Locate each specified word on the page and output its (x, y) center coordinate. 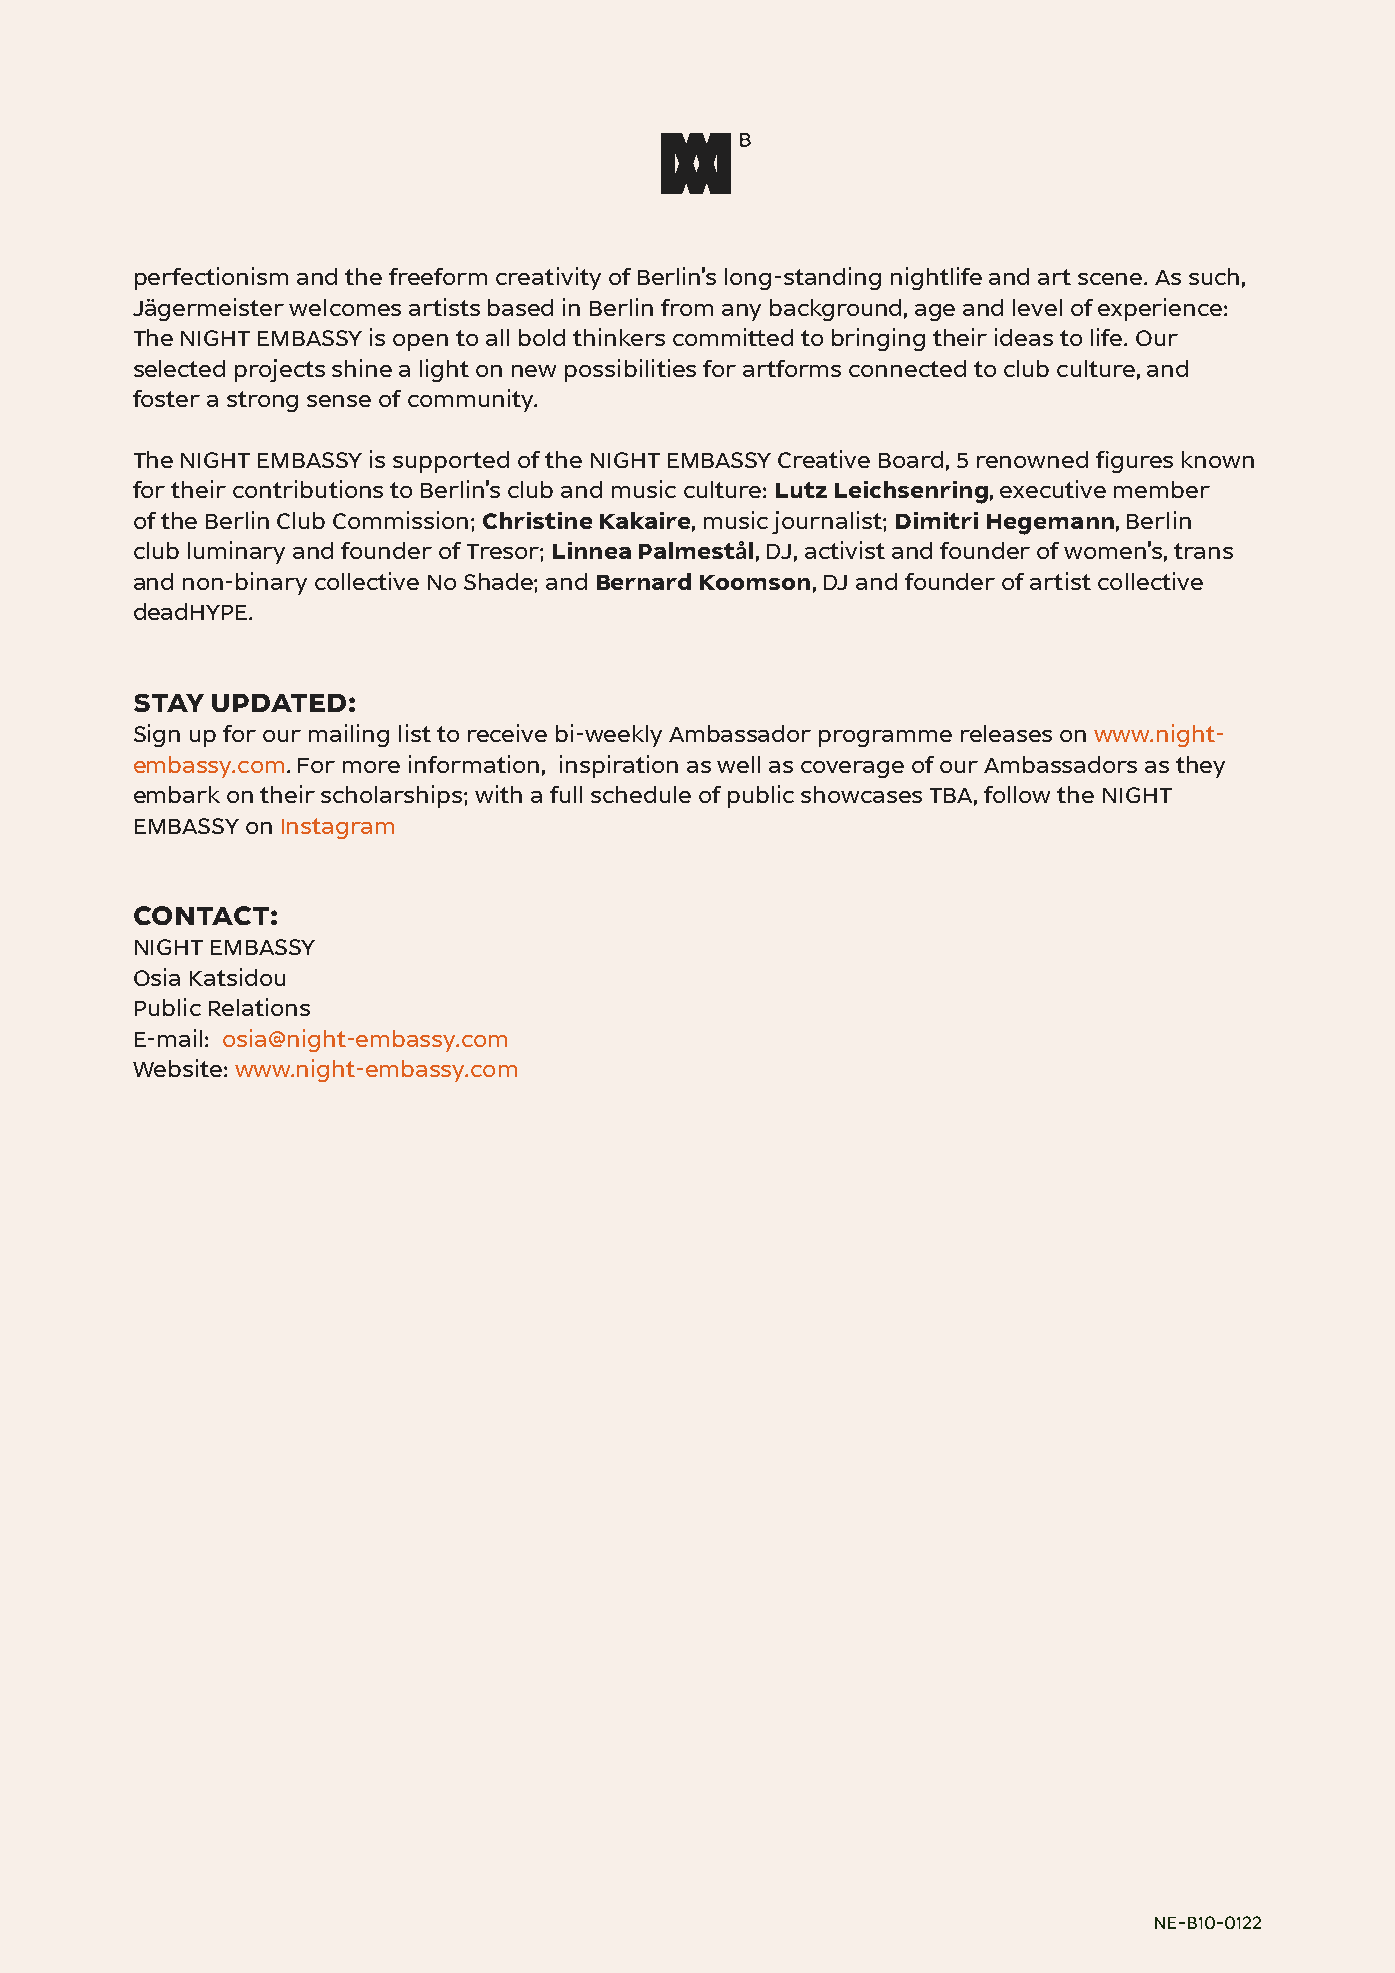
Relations (259, 1007)
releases (1006, 733)
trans (1203, 551)
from (687, 307)
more (371, 767)
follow (1017, 794)
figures (1134, 462)
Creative (824, 459)
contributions (308, 489)
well (738, 764)
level (1037, 307)
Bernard (644, 581)
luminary (236, 552)
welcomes (345, 307)
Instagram (338, 828)
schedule (641, 794)
